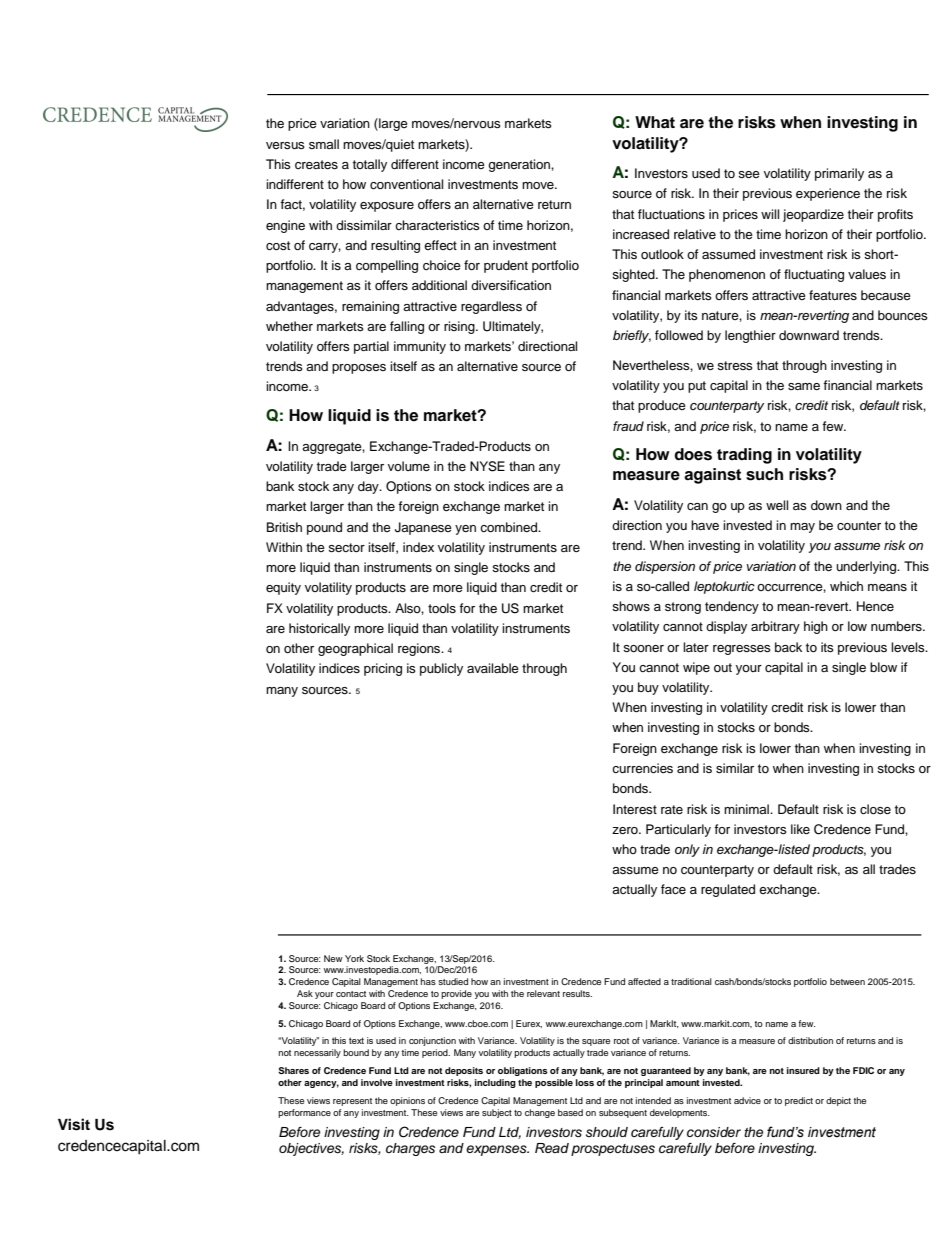 Image resolution: width=952 pixels, height=1233 pixels. What do you see at coordinates (816, 627) in the document?
I see `high` at bounding box center [816, 627].
